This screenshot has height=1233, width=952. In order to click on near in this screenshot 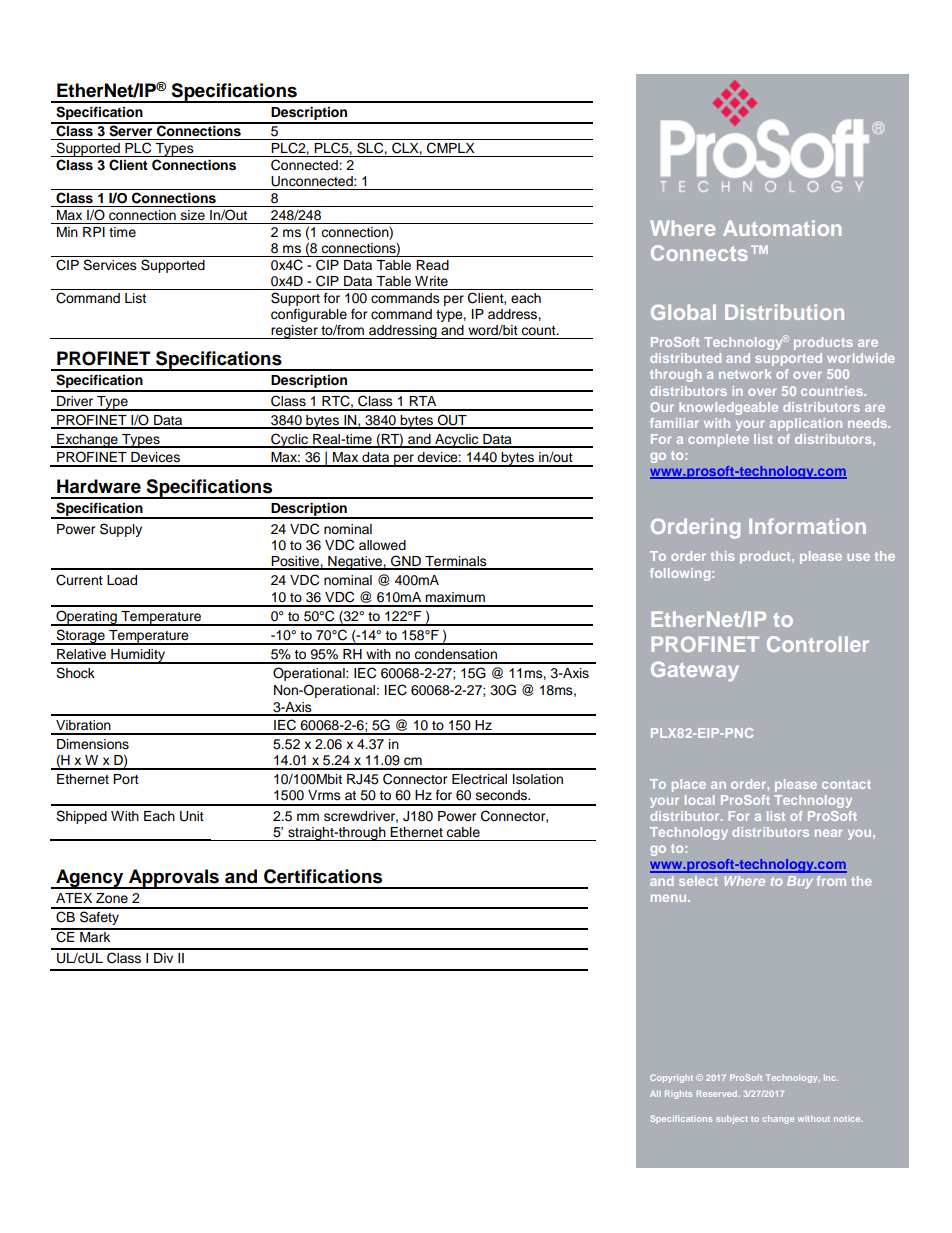, I will do `click(829, 833)`.
